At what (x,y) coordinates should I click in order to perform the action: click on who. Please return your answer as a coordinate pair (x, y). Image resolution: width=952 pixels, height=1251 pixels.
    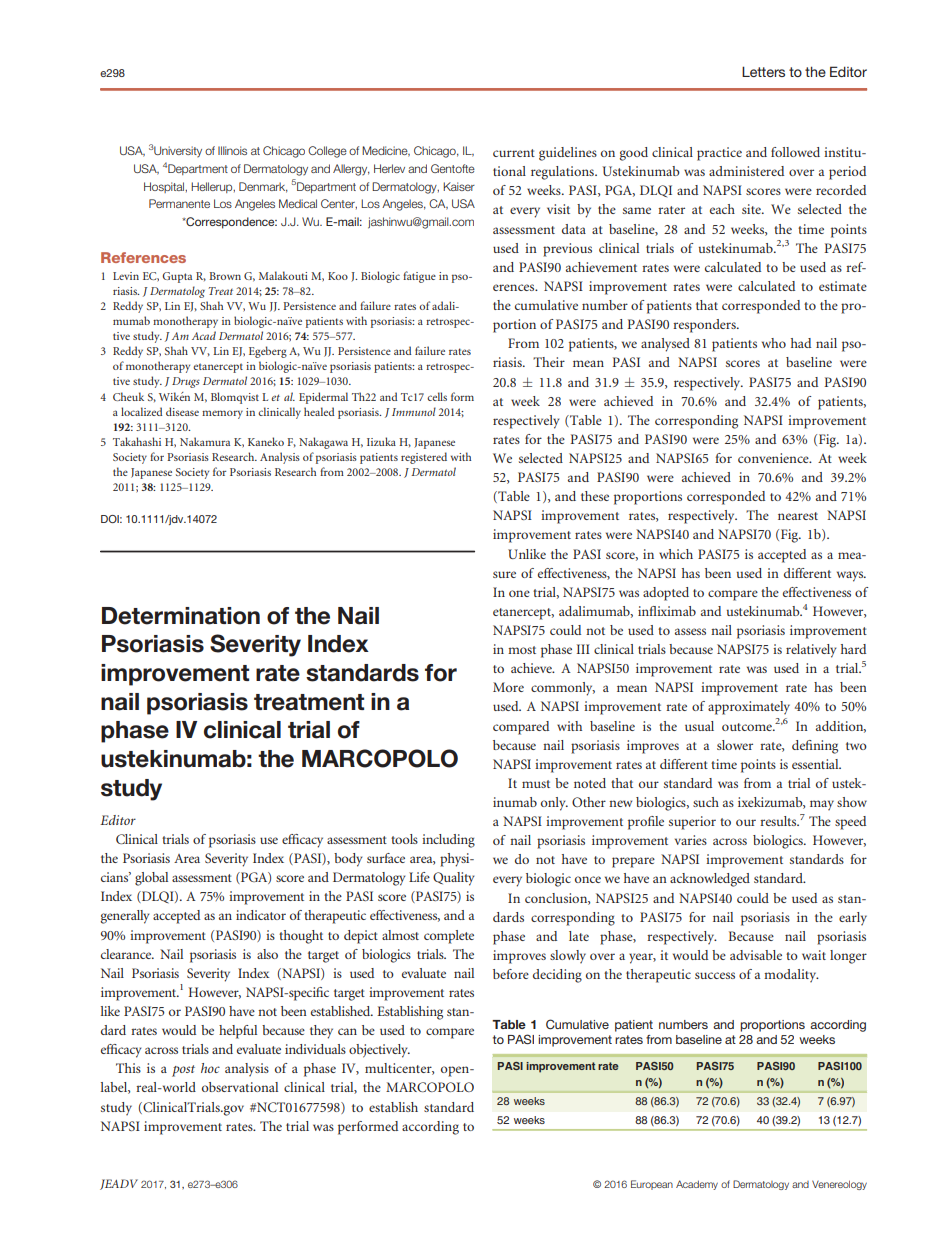
    Looking at the image, I should click on (774, 343).
